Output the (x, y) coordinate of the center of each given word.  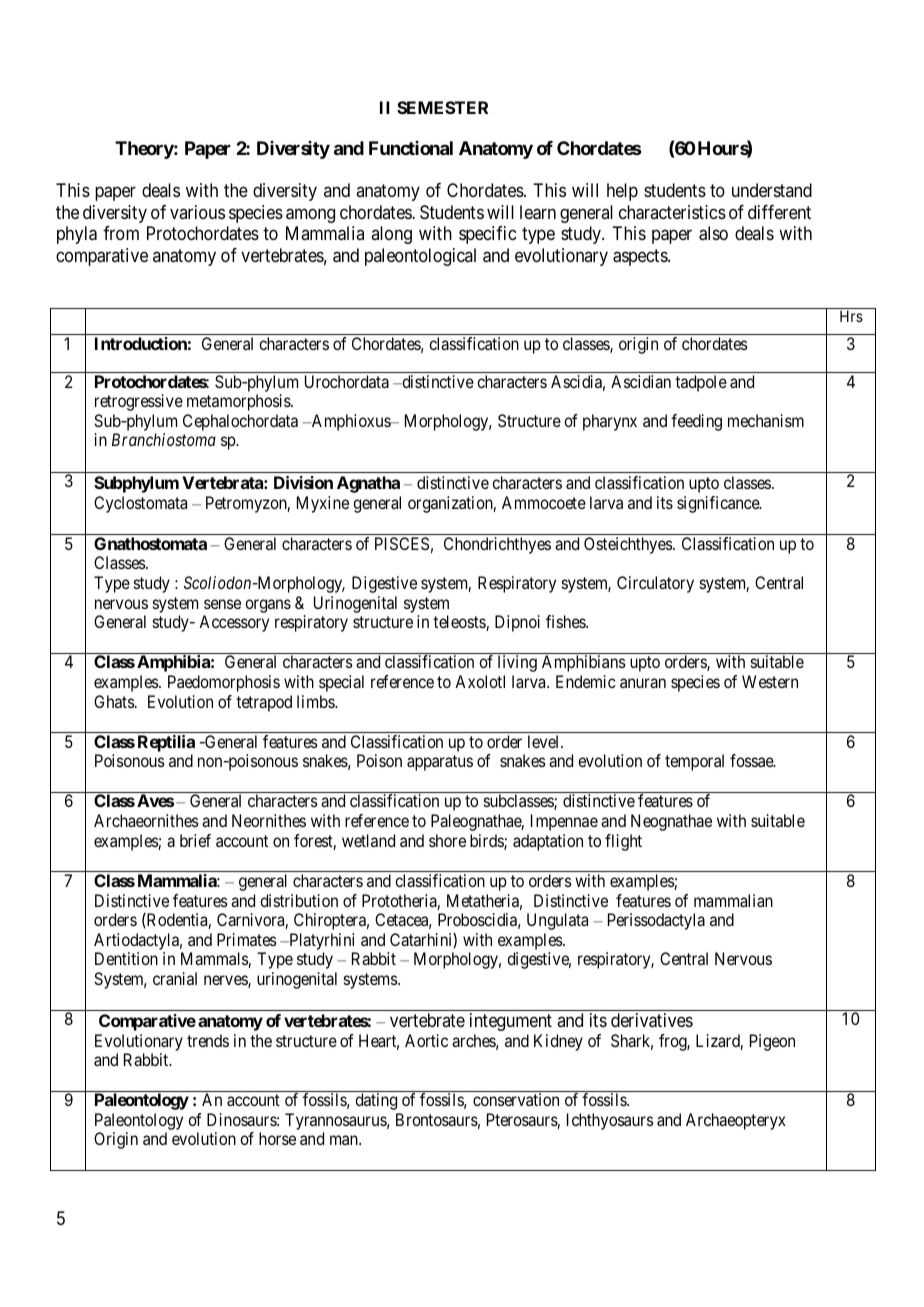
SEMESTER (442, 107)
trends (208, 1040)
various (197, 212)
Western (770, 681)
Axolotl (480, 681)
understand (772, 190)
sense (222, 604)
